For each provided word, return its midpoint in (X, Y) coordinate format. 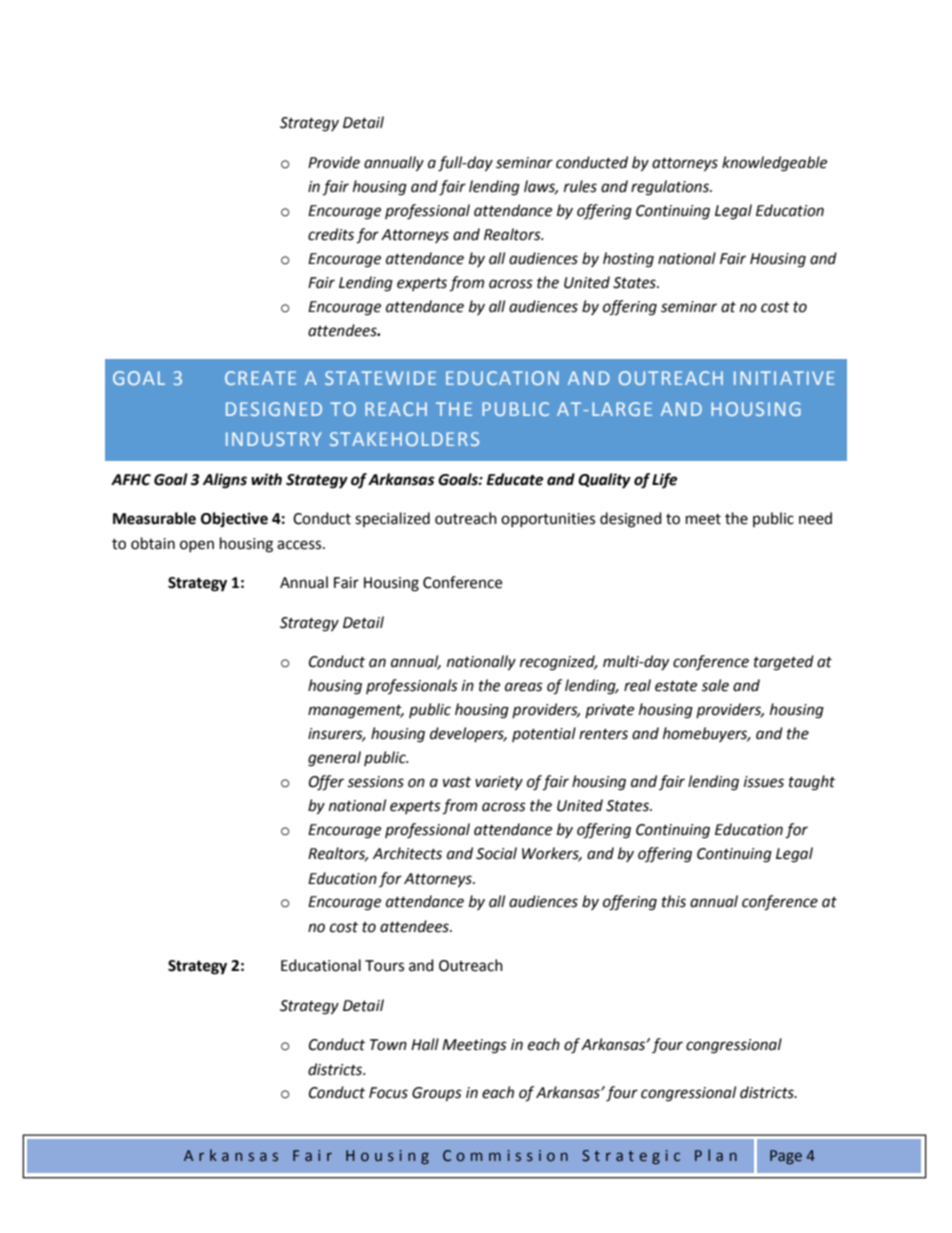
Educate (515, 479)
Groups (437, 1094)
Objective (234, 519)
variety (499, 783)
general (334, 759)
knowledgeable (774, 164)
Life (665, 481)
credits (331, 234)
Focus (388, 1093)
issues (764, 782)
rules (580, 186)
